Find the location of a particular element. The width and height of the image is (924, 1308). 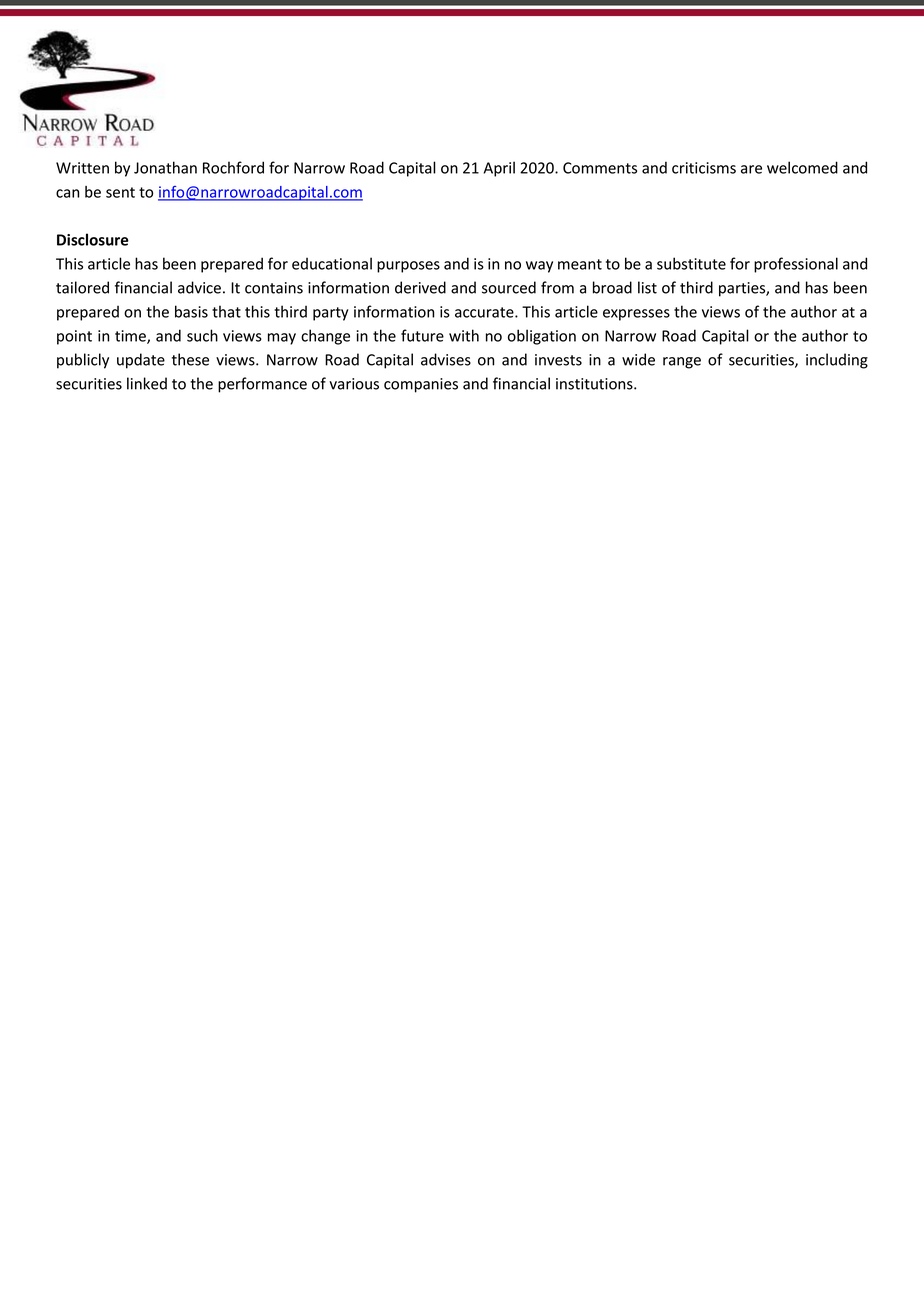

companies is located at coordinates (421, 385).
